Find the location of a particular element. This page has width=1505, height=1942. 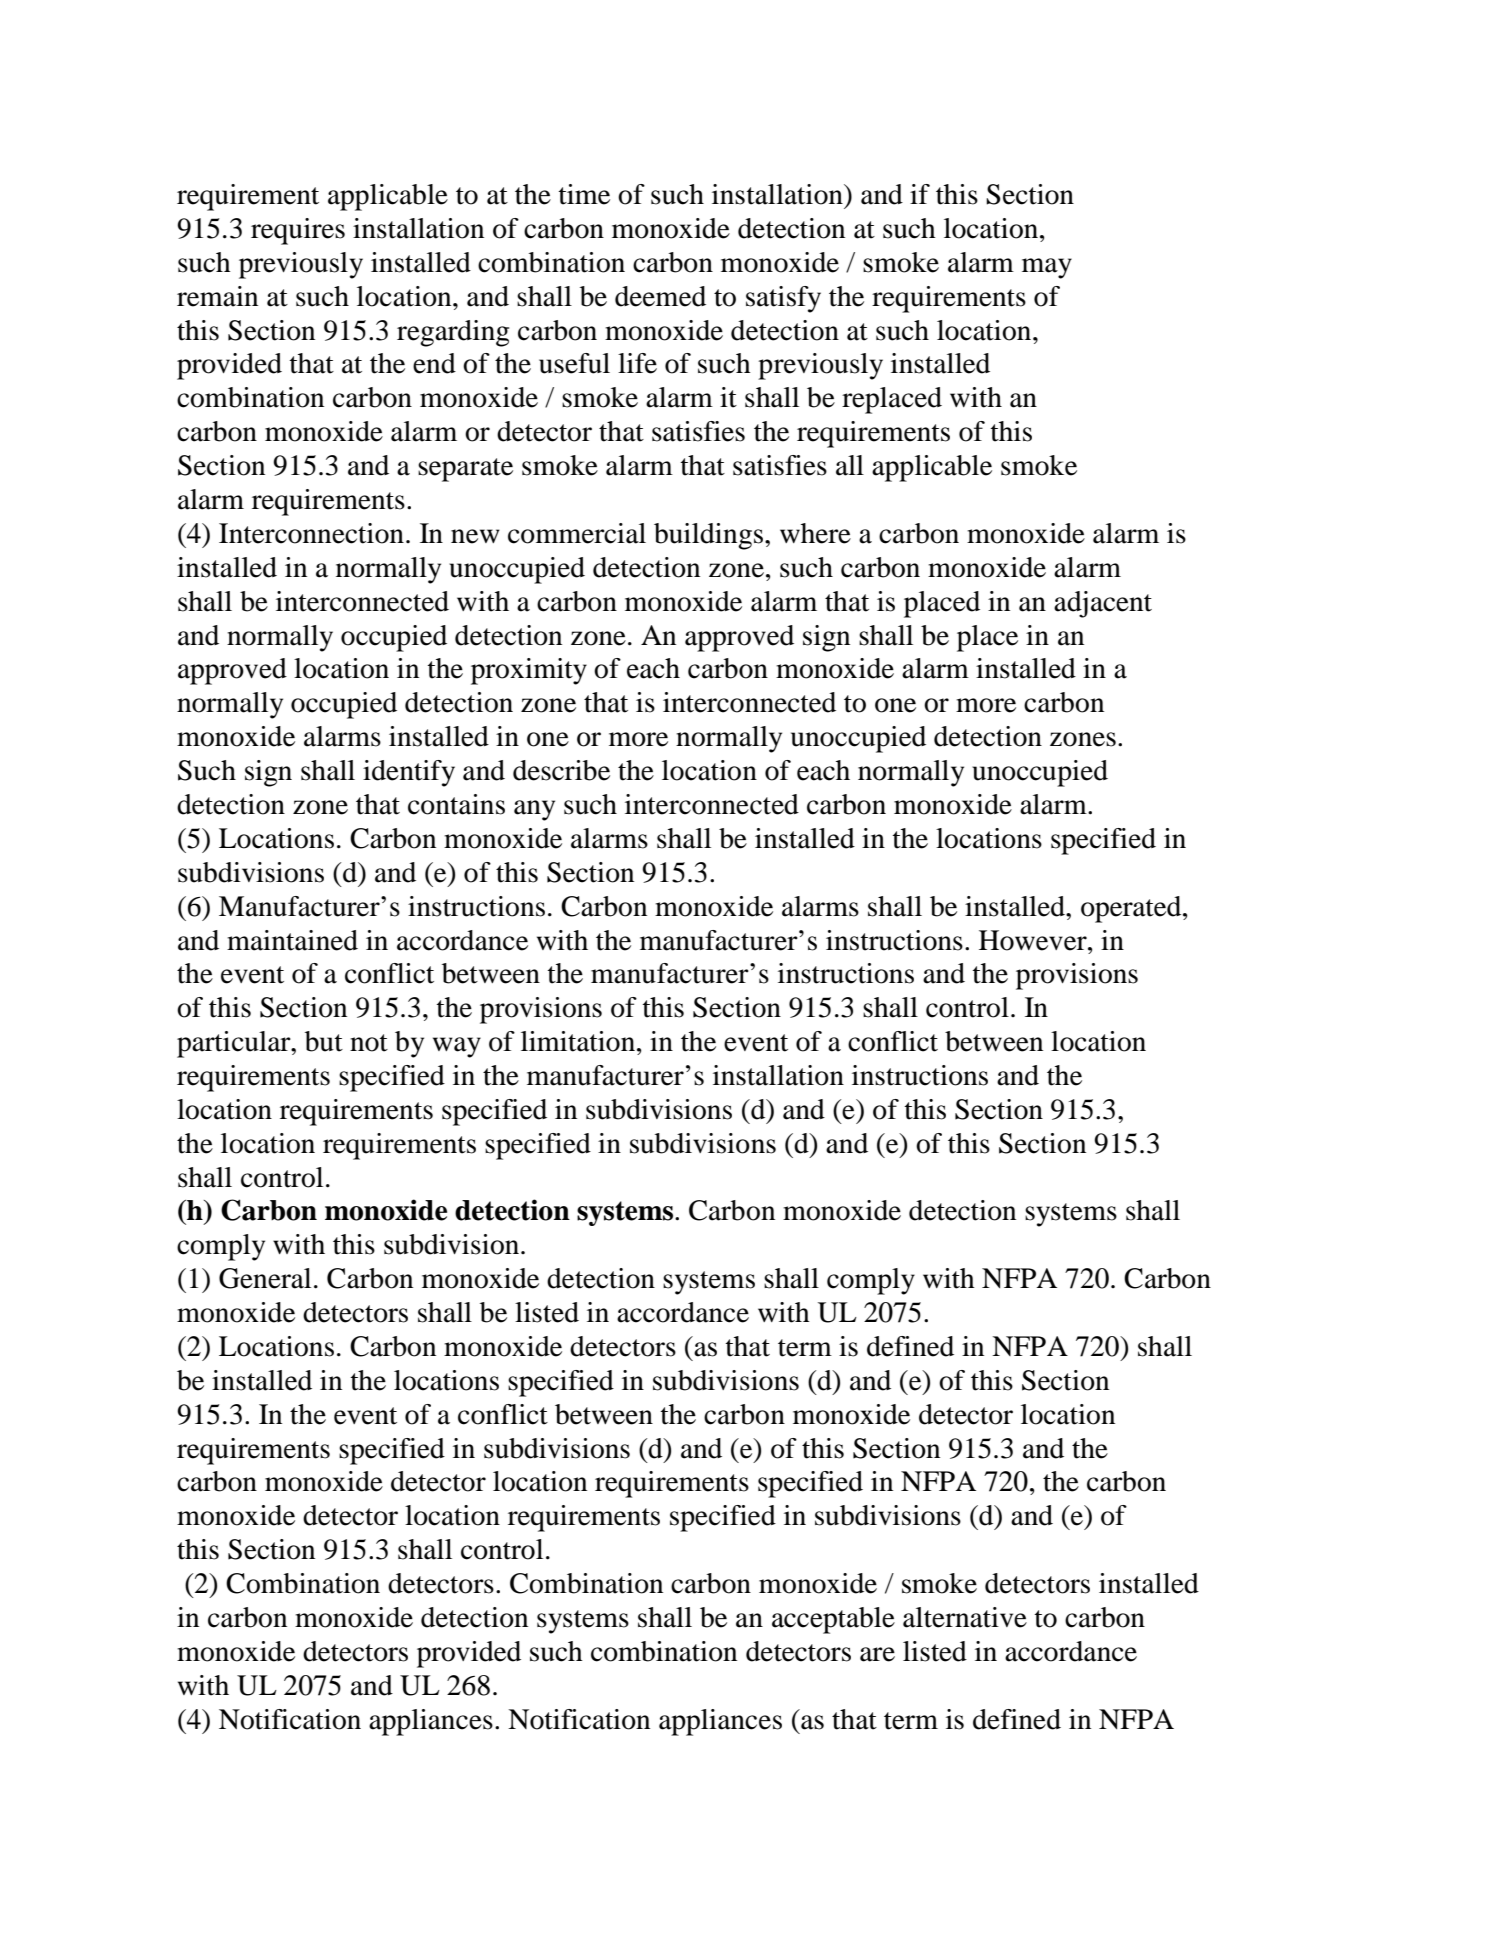

requires is located at coordinates (298, 231).
